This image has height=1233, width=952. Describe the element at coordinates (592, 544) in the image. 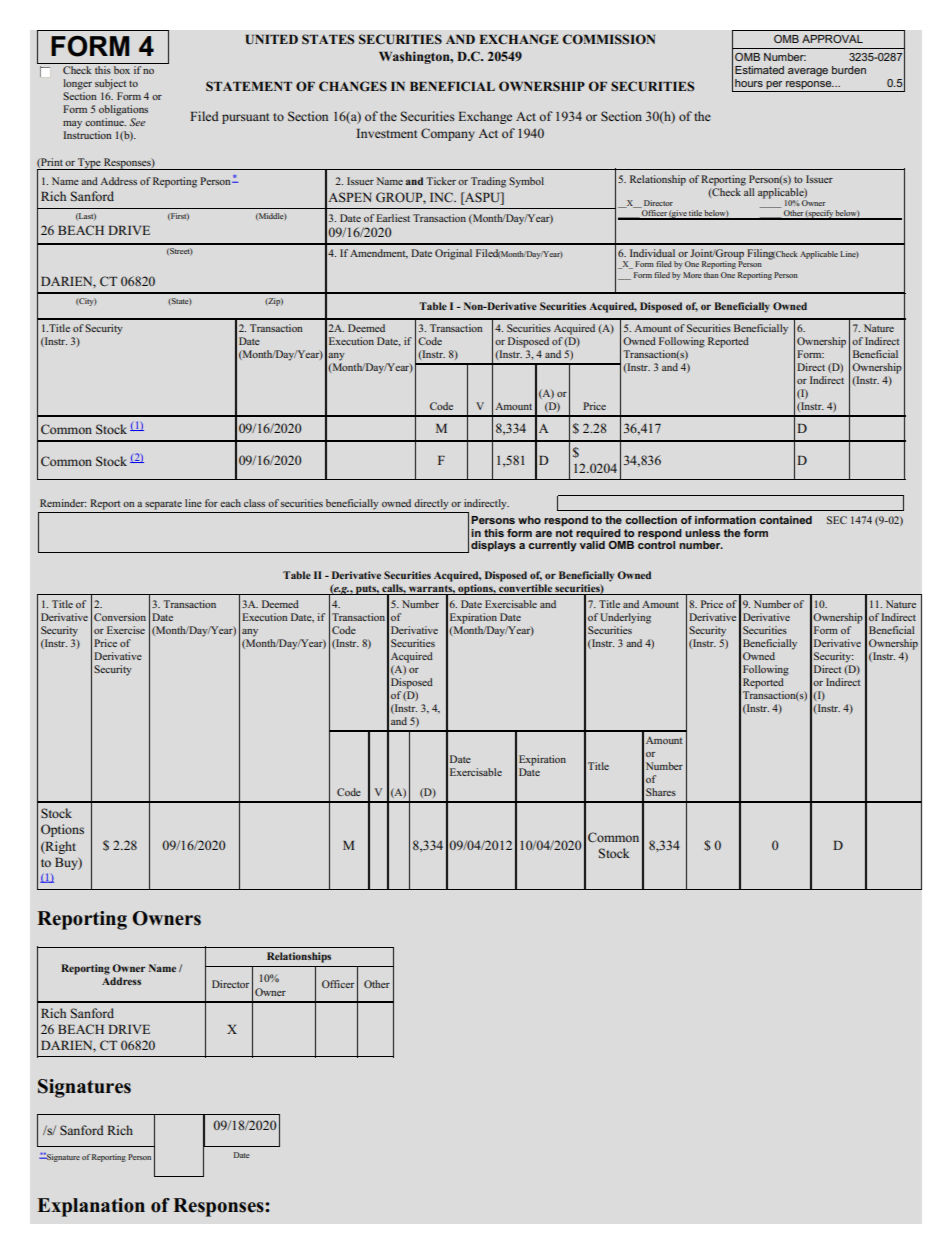

I see `valid` at that location.
